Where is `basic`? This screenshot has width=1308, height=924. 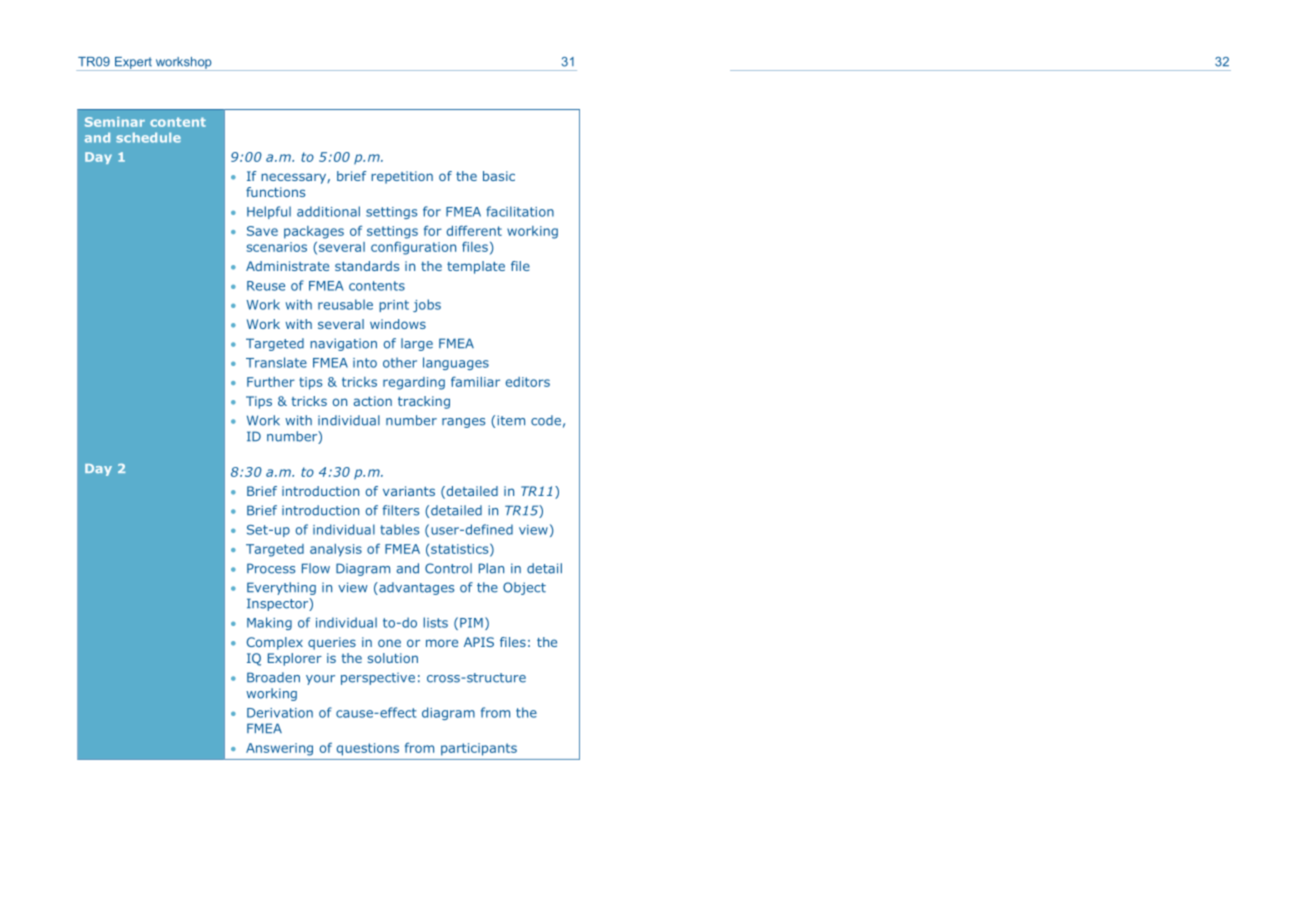
basic is located at coordinates (499, 176).
